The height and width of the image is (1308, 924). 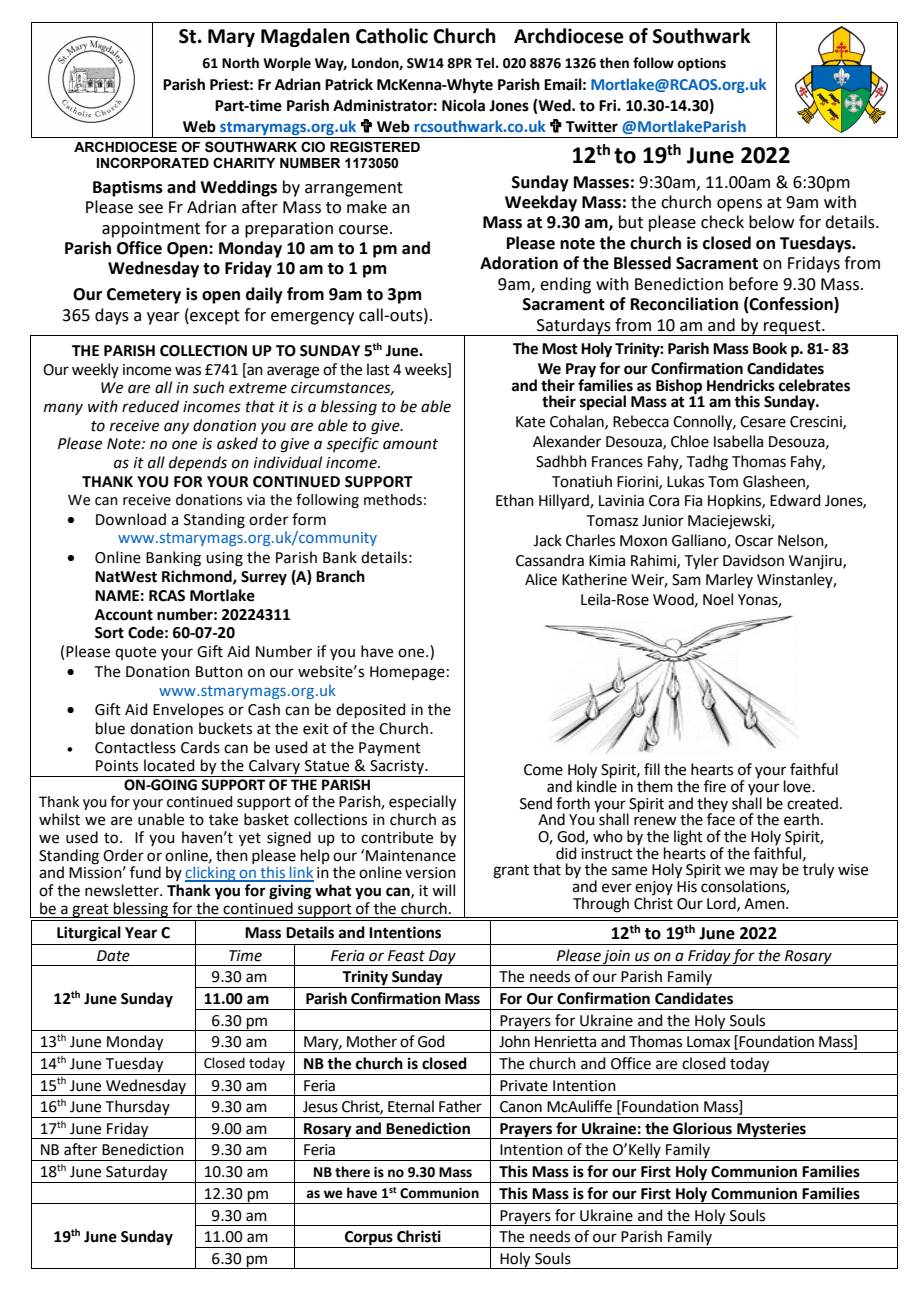 I want to click on Noel, so click(x=718, y=599).
